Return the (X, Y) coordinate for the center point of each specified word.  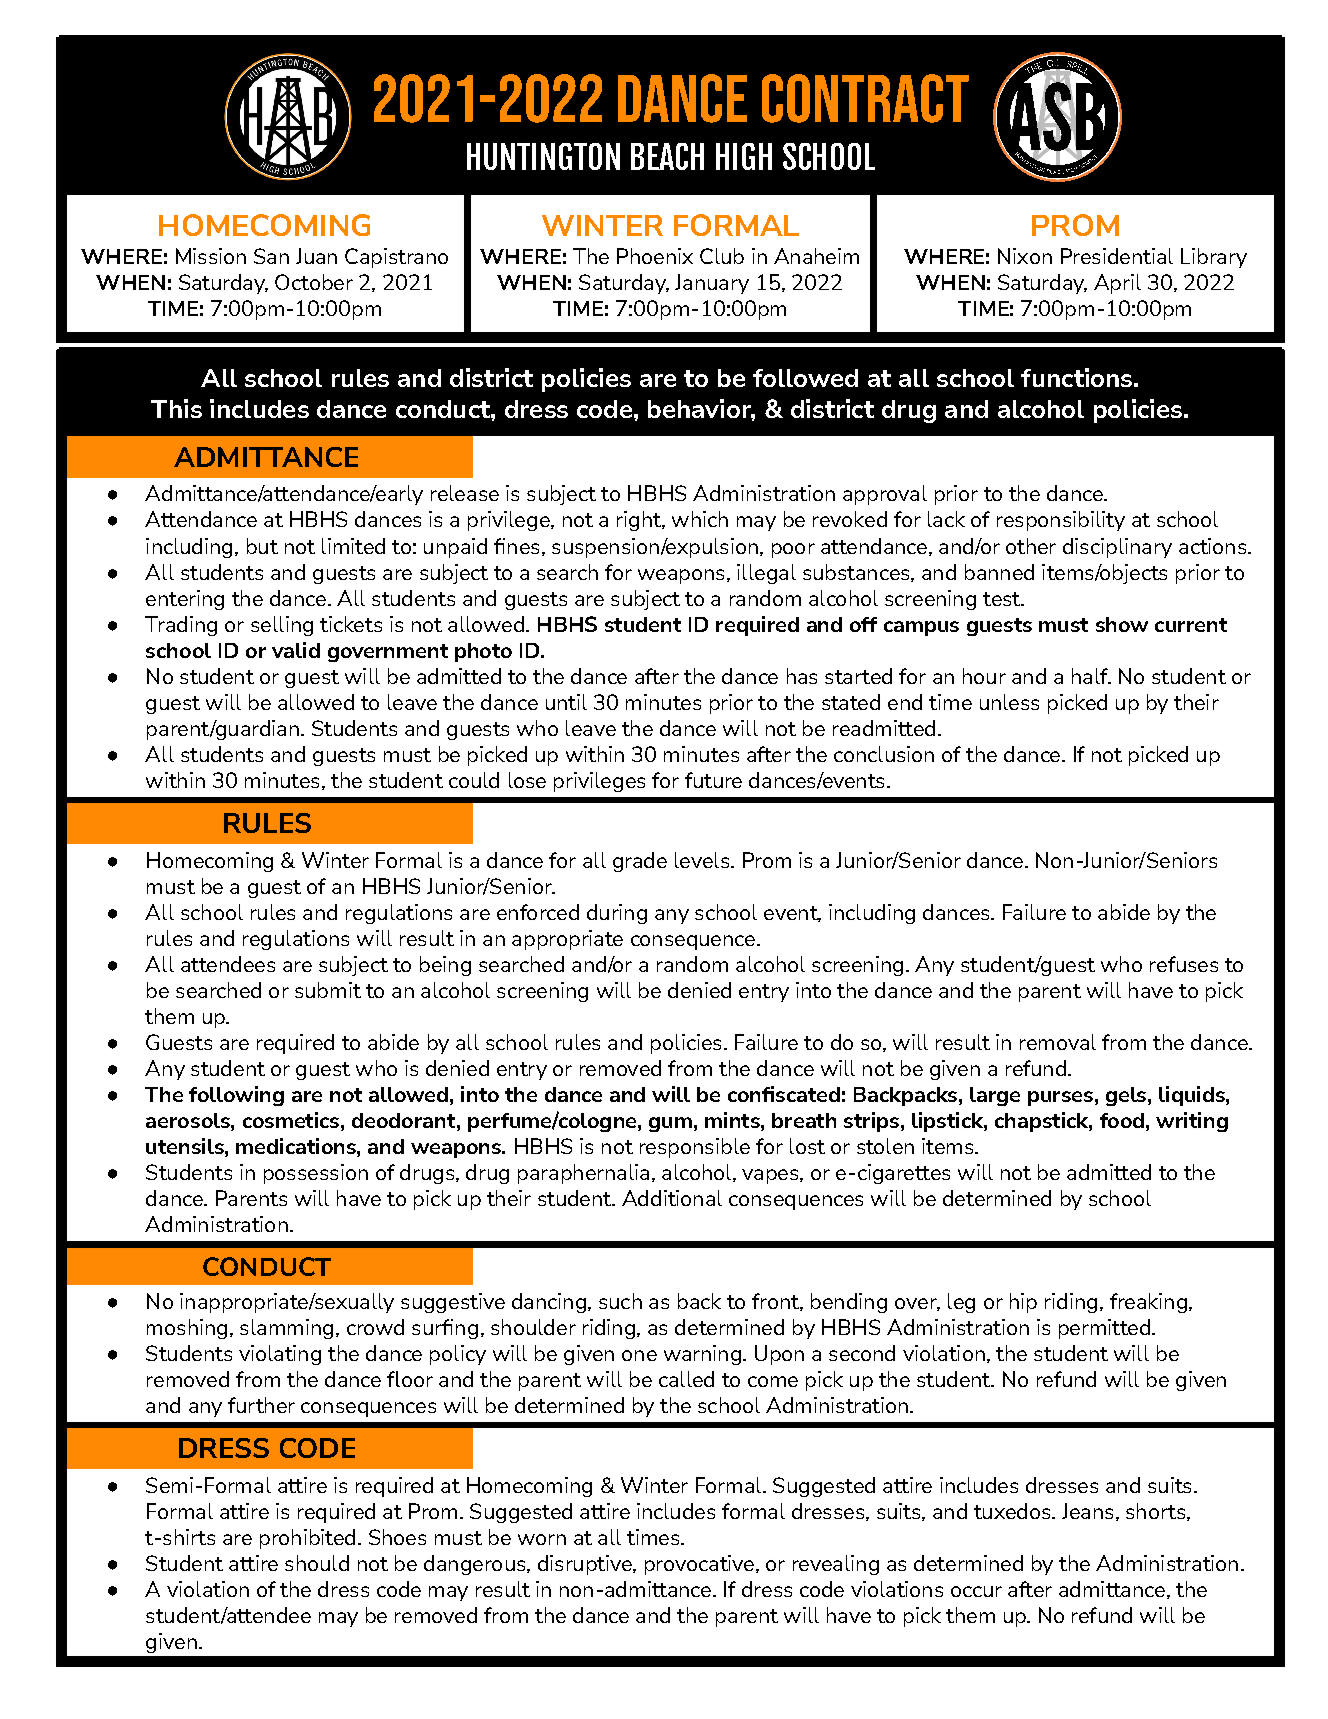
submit (328, 990)
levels (703, 860)
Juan (316, 256)
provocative (699, 1565)
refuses (1184, 964)
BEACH (667, 156)
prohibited (307, 1539)
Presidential (1117, 256)
